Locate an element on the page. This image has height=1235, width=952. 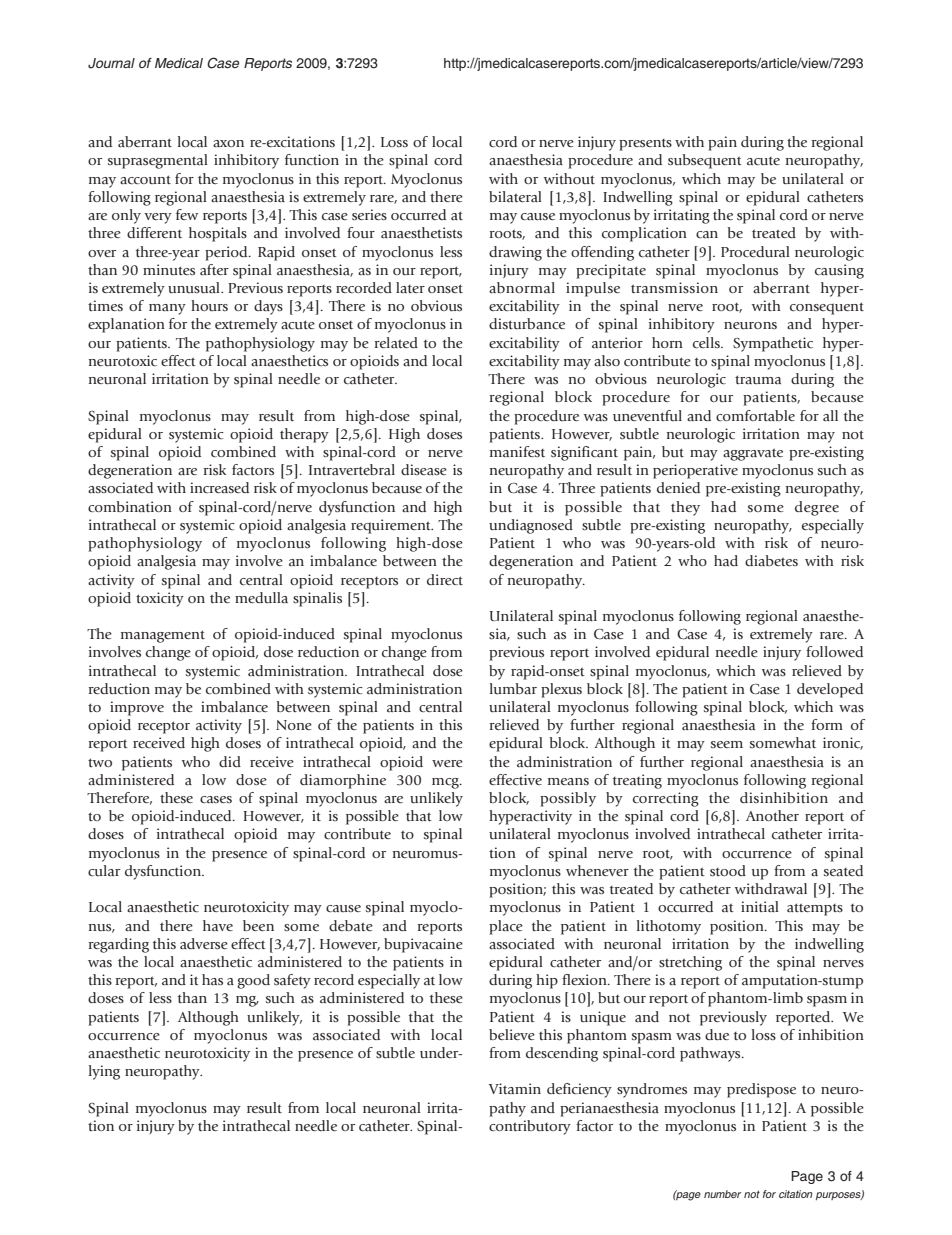
presents is located at coordinates (645, 145).
